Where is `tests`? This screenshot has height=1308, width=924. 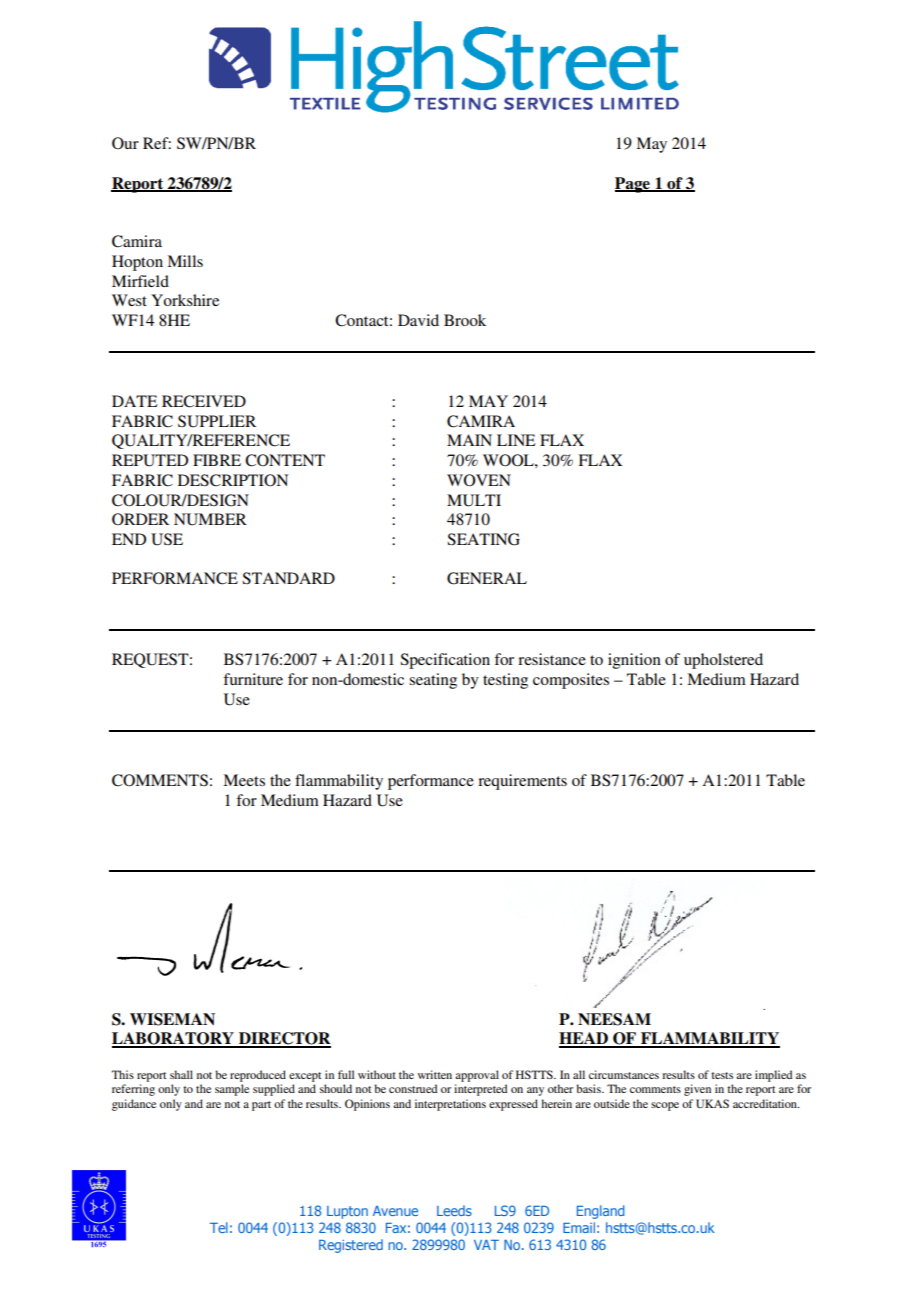
tests is located at coordinates (722, 1075).
